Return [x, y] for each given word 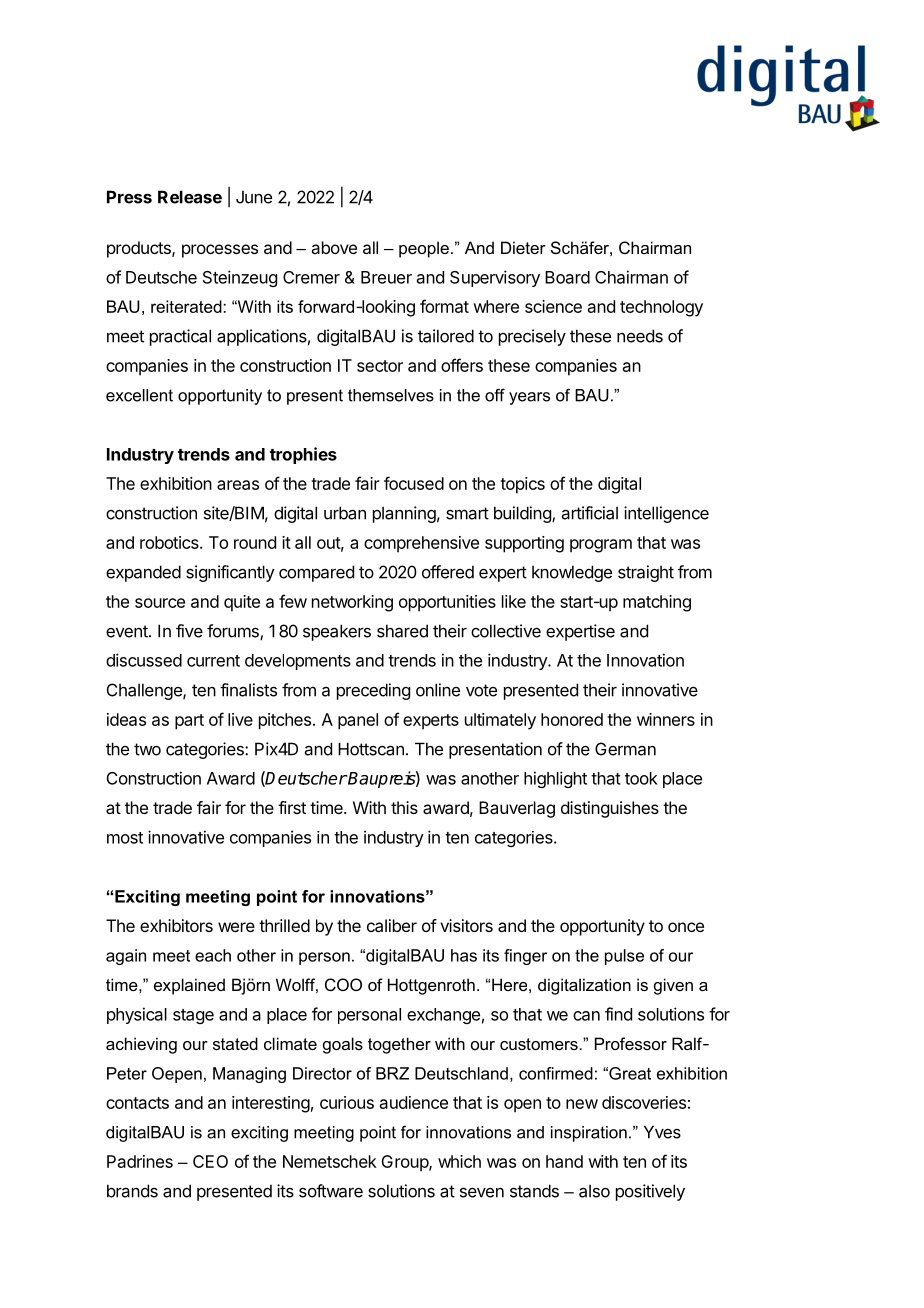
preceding [373, 691]
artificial [590, 513]
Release [190, 197]
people [424, 249]
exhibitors [176, 925]
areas [238, 485]
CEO [210, 1161]
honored [572, 719]
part [189, 722]
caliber [392, 925]
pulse [624, 957]
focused [414, 483]
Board [567, 277]
